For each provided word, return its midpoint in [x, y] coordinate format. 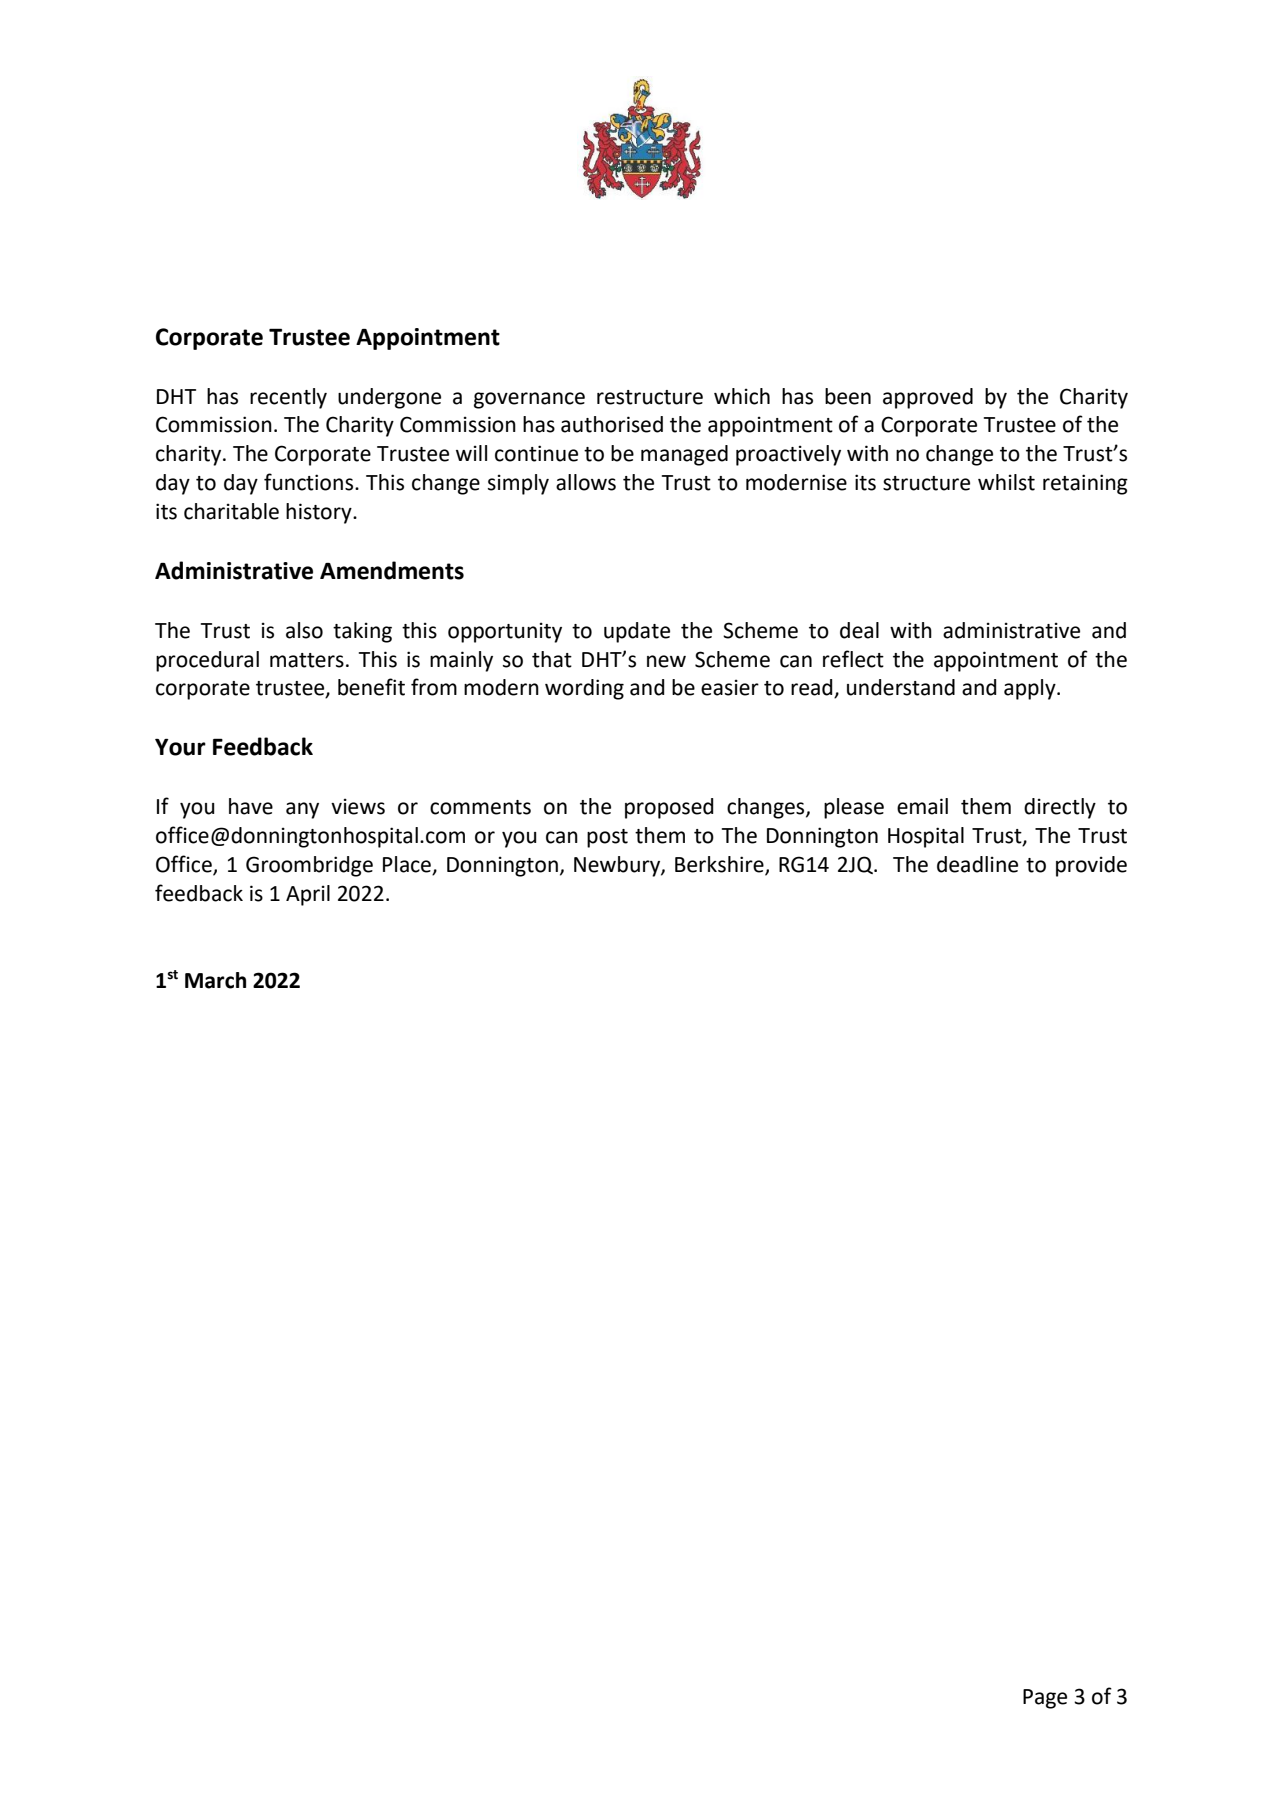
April [308, 895]
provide [1091, 866]
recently [288, 398]
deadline [977, 864]
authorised [612, 424]
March [215, 980]
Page [1045, 1699]
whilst [1006, 482]
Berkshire [720, 865]
